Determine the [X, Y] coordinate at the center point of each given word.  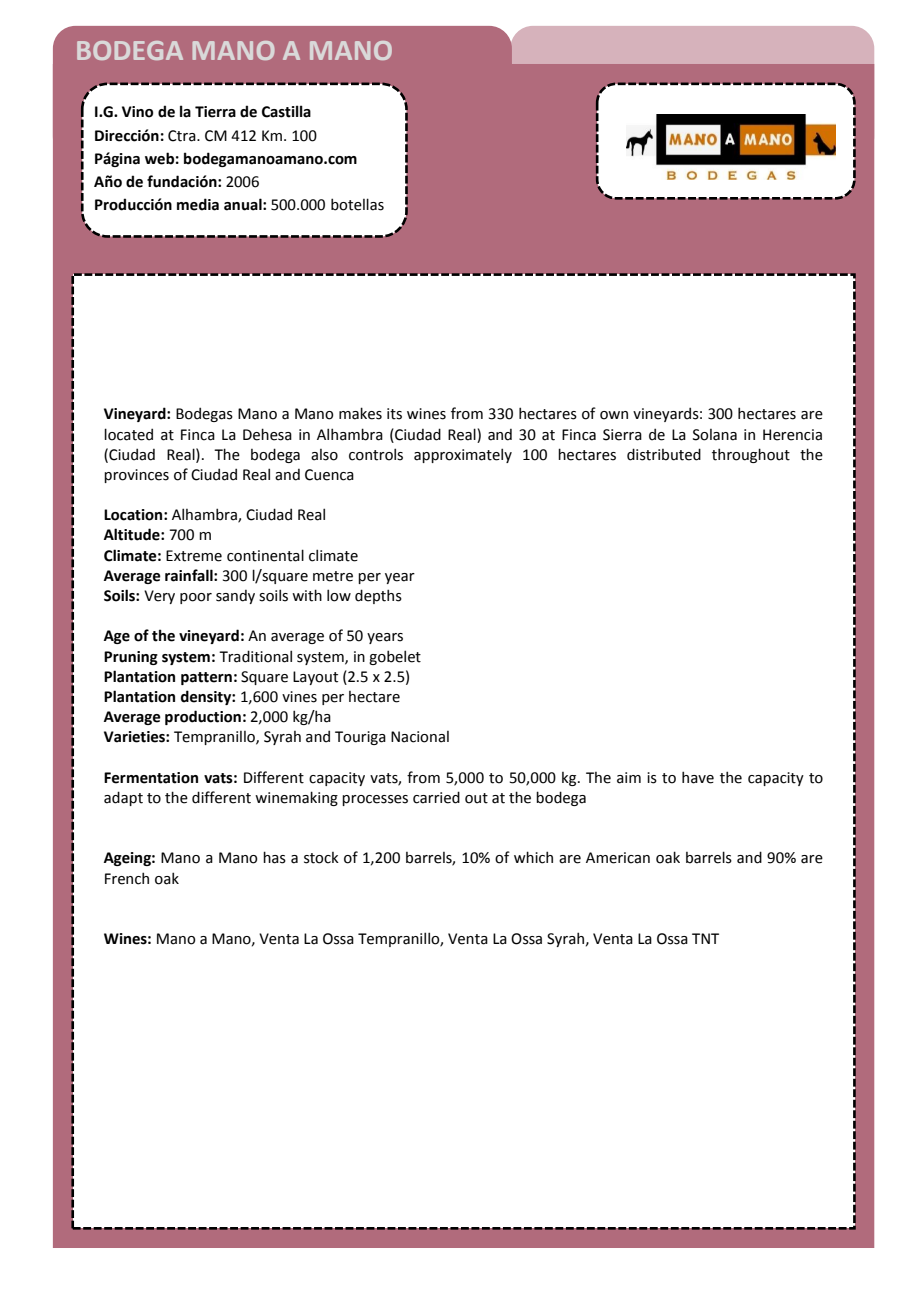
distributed [664, 454]
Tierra [215, 112]
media [198, 204]
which [533, 857]
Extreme [194, 556]
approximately [463, 455]
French [127, 878]
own [614, 415]
